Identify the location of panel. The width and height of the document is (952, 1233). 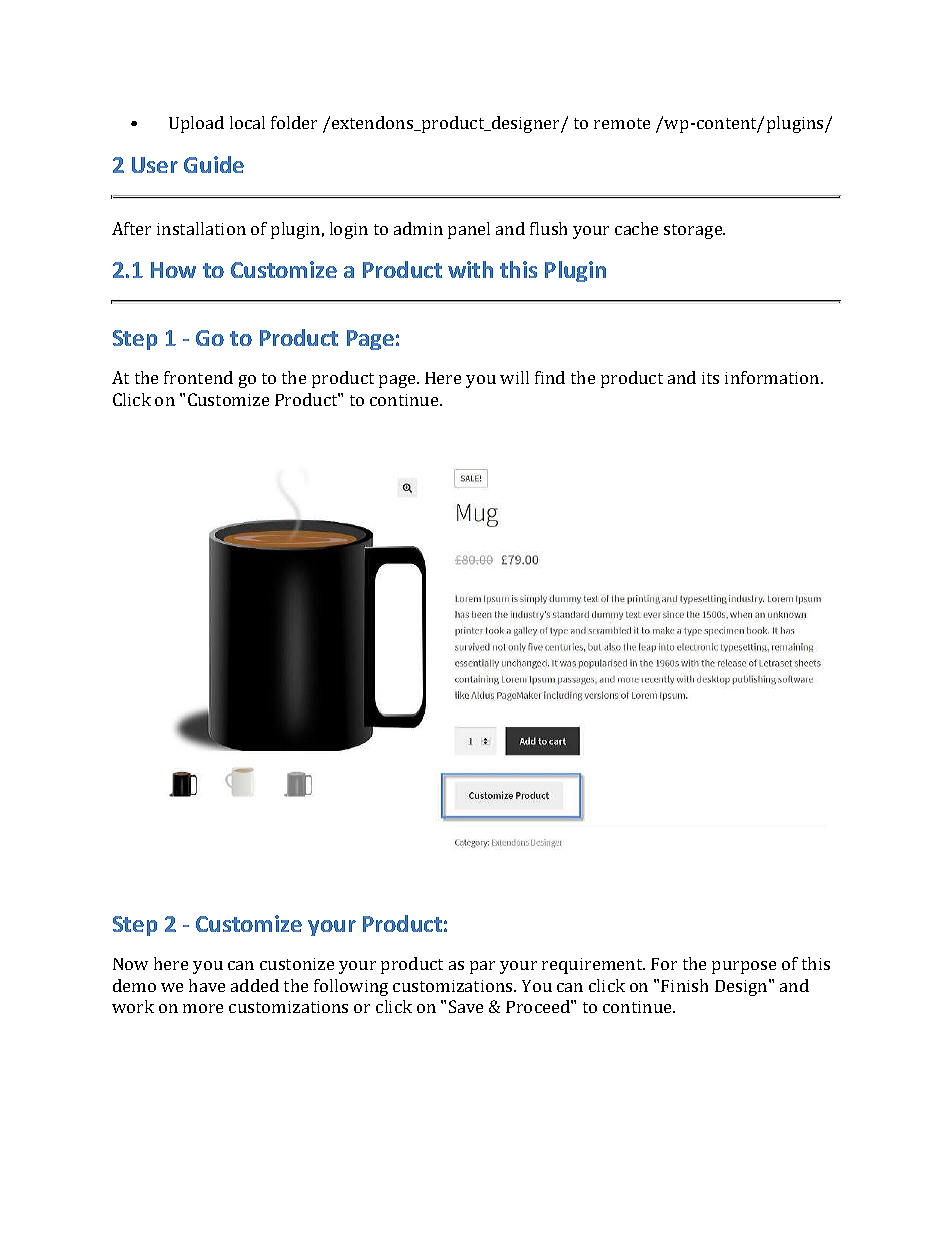
(469, 230).
